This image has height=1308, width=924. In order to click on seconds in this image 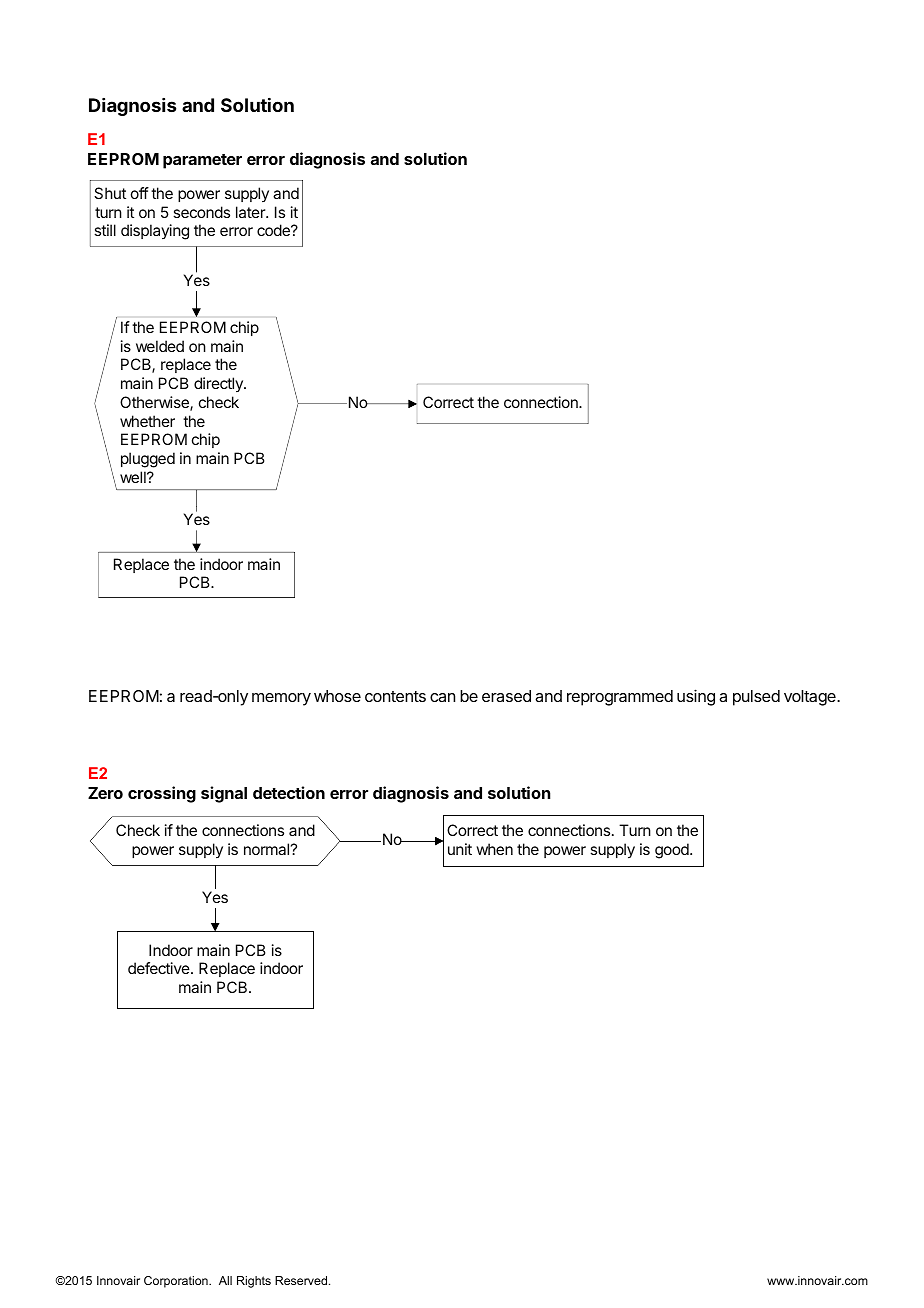, I will do `click(201, 212)`.
